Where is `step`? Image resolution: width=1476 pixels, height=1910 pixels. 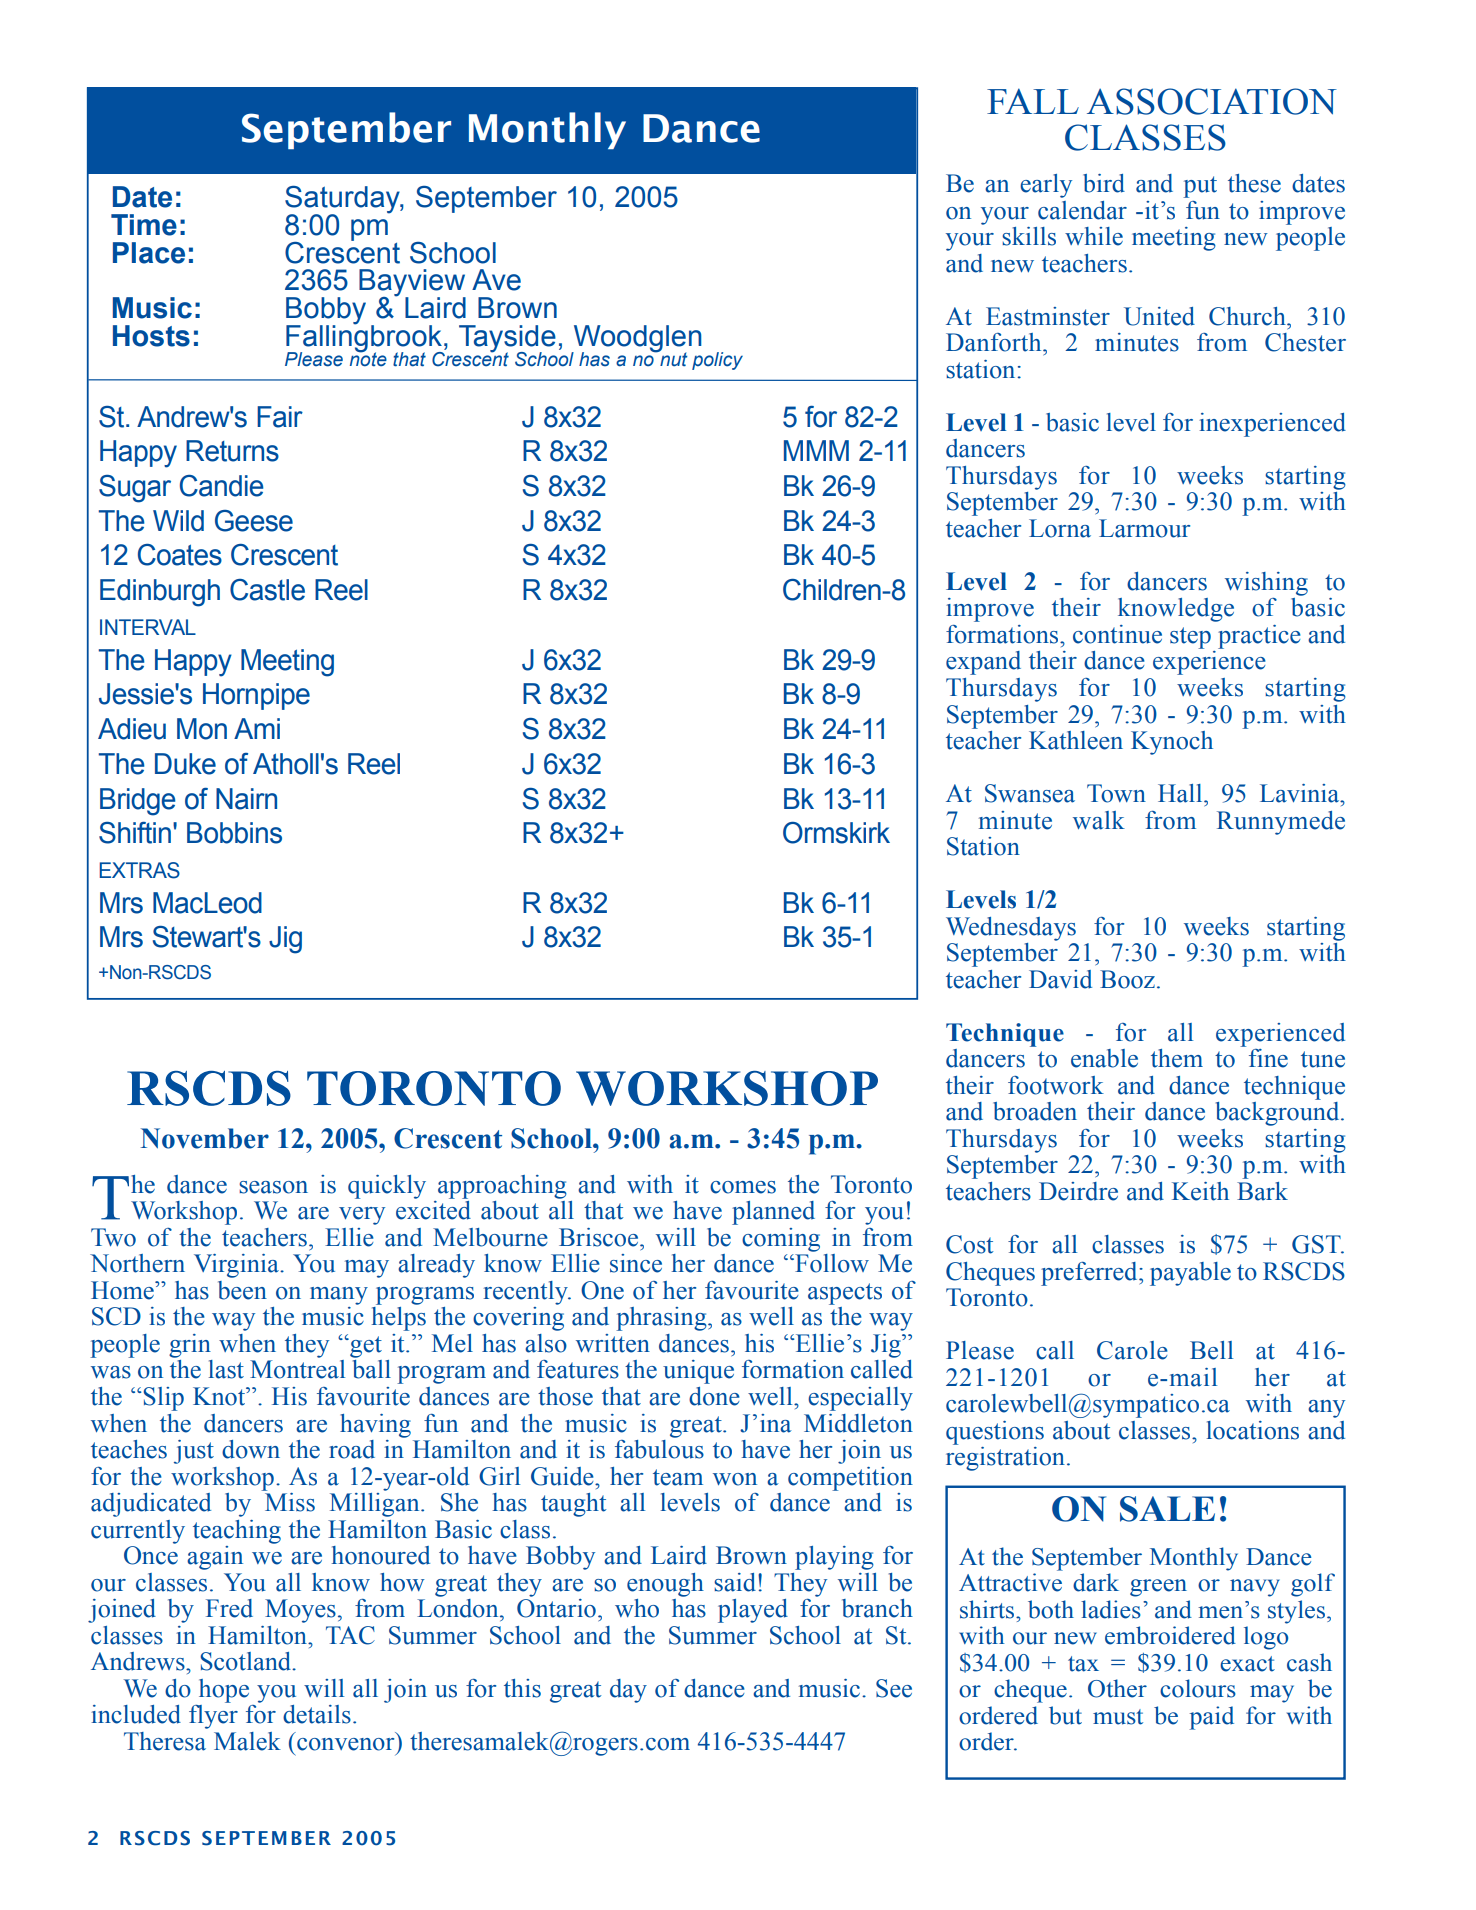 step is located at coordinates (1190, 638).
